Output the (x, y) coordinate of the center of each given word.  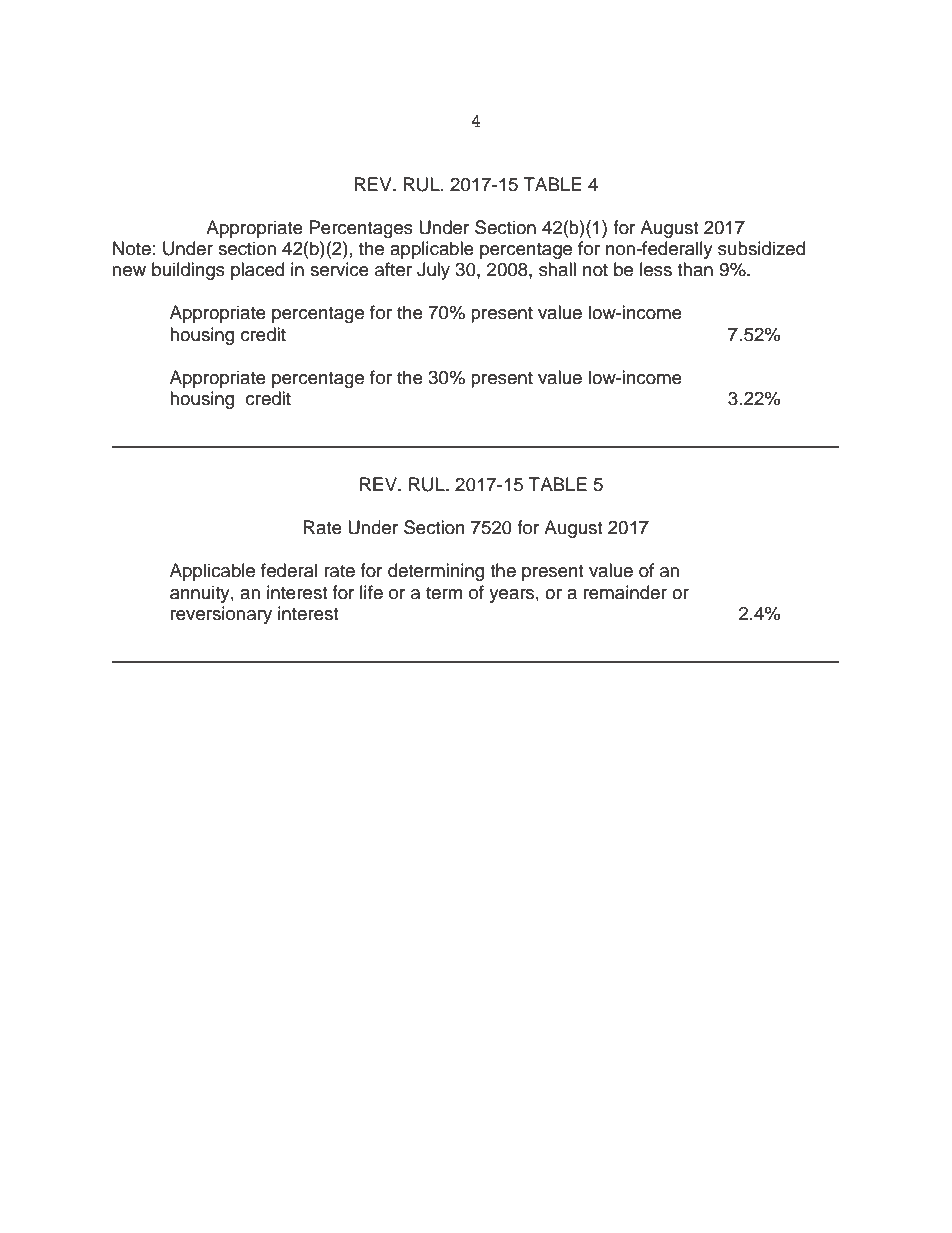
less (656, 269)
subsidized (761, 248)
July (433, 271)
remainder (625, 592)
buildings (188, 271)
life (371, 592)
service (339, 269)
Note (132, 248)
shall (557, 269)
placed (257, 271)
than (695, 269)
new (129, 271)
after (393, 269)
